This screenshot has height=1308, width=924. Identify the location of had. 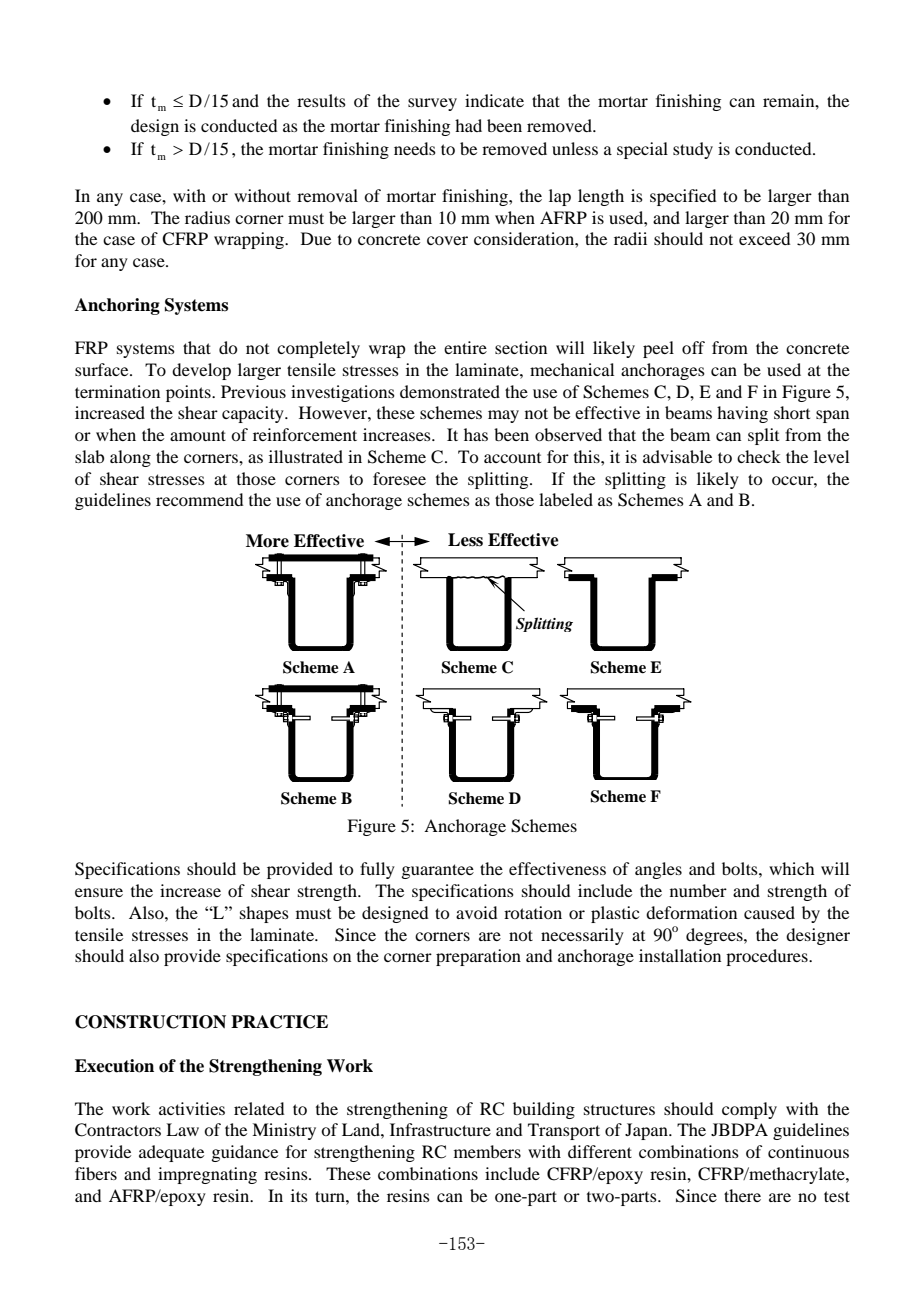
(468, 125).
